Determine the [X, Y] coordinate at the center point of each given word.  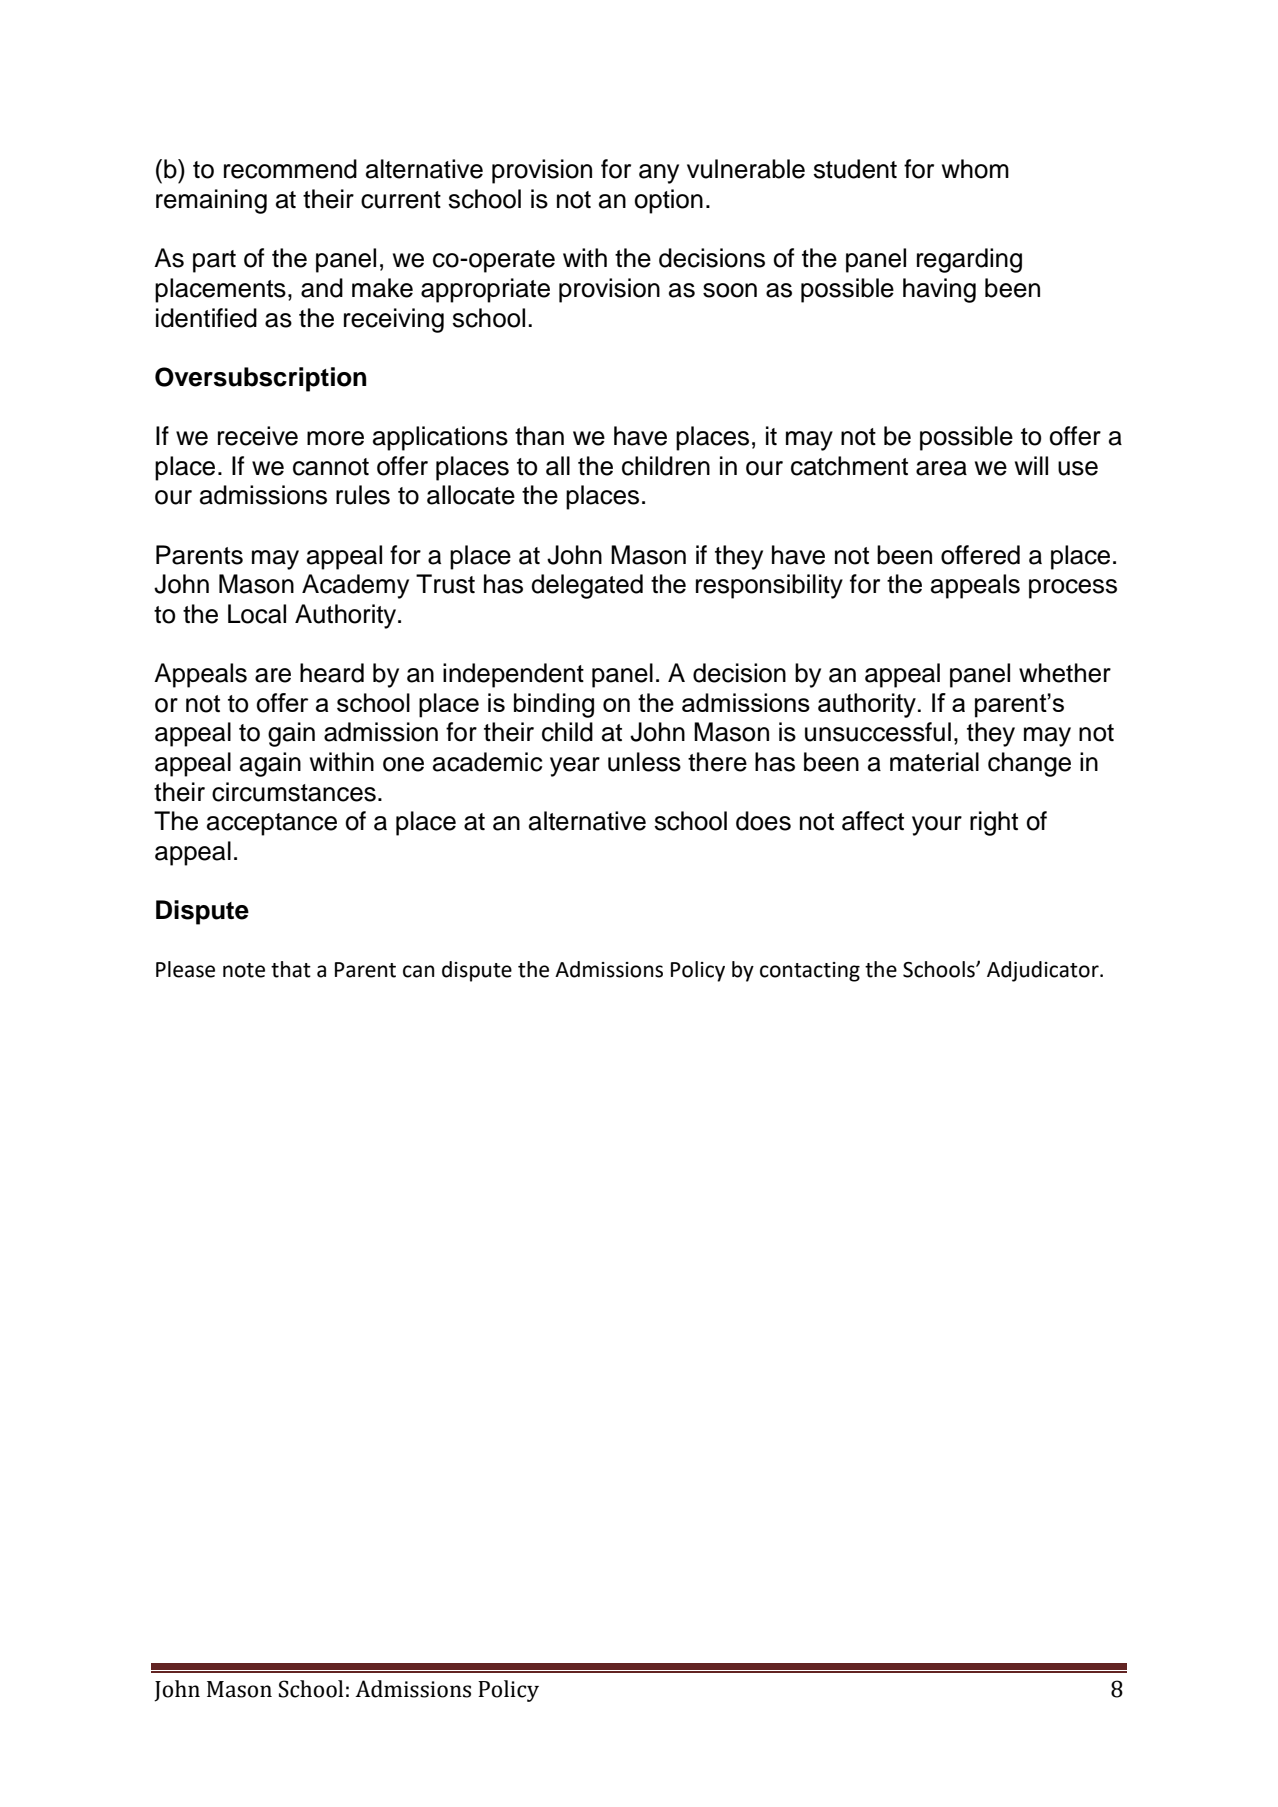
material [934, 762]
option [668, 201]
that [291, 969]
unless [644, 762]
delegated [587, 586]
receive [258, 436]
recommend [290, 169]
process [1073, 589]
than [539, 436]
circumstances [294, 792]
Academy [355, 586]
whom [975, 169]
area [941, 468]
